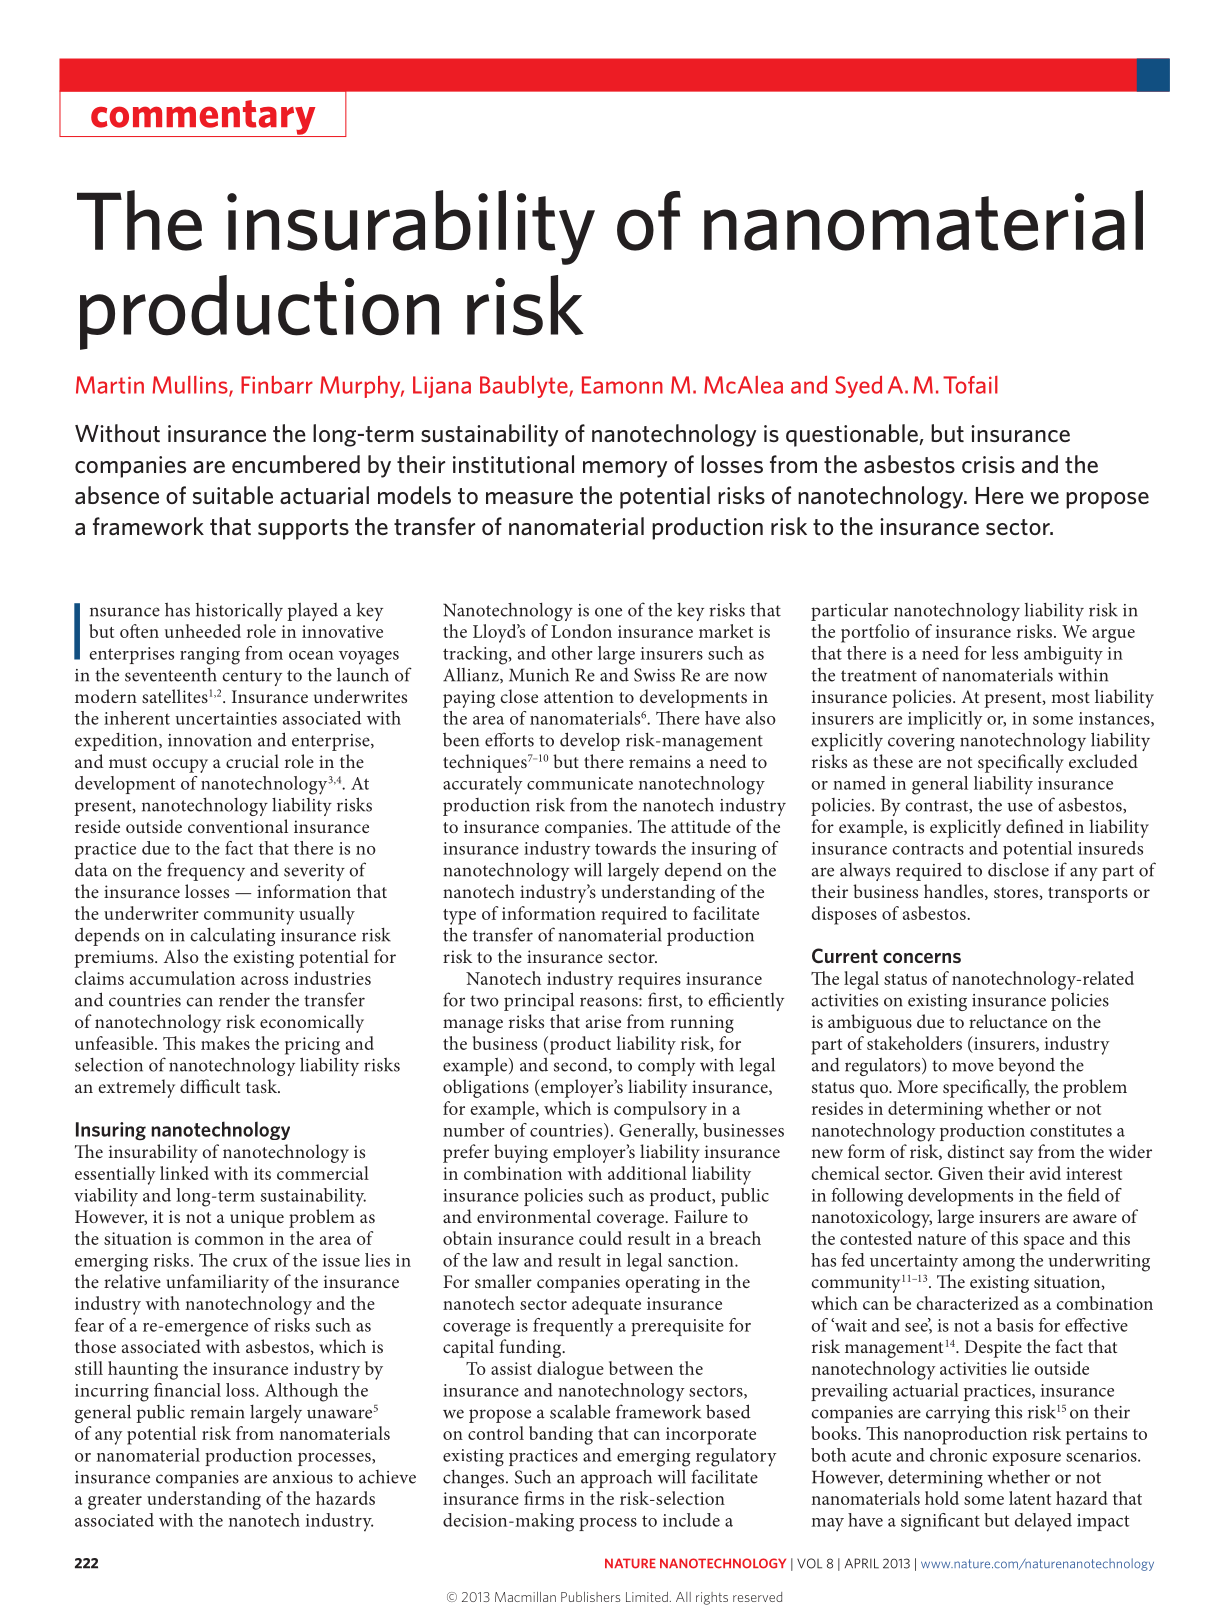 This screenshot has width=1229, height=1615. What do you see at coordinates (1026, 1067) in the screenshot?
I see `beyond` at bounding box center [1026, 1067].
